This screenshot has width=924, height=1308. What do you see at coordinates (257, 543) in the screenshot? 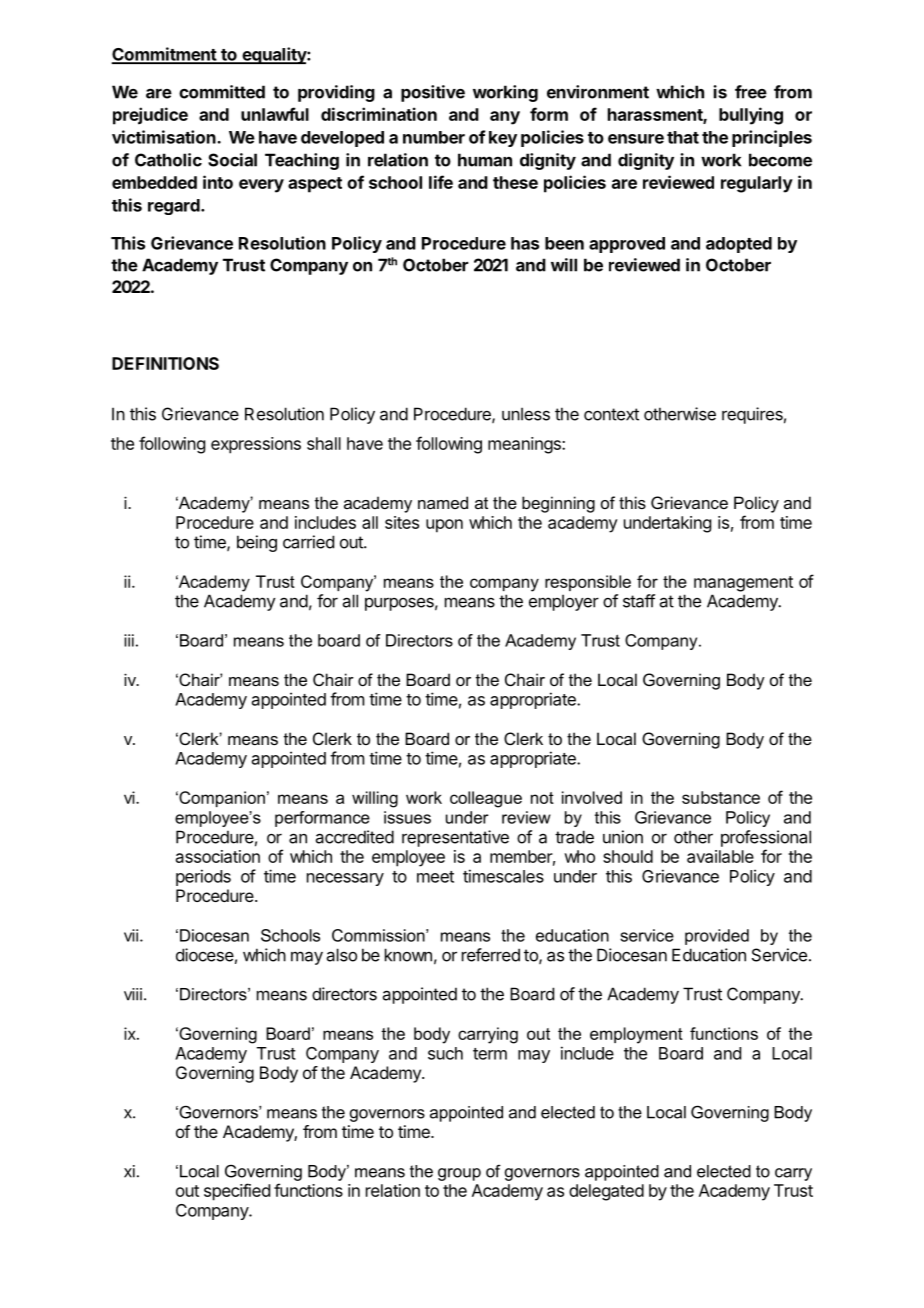
I see `being` at bounding box center [257, 543].
